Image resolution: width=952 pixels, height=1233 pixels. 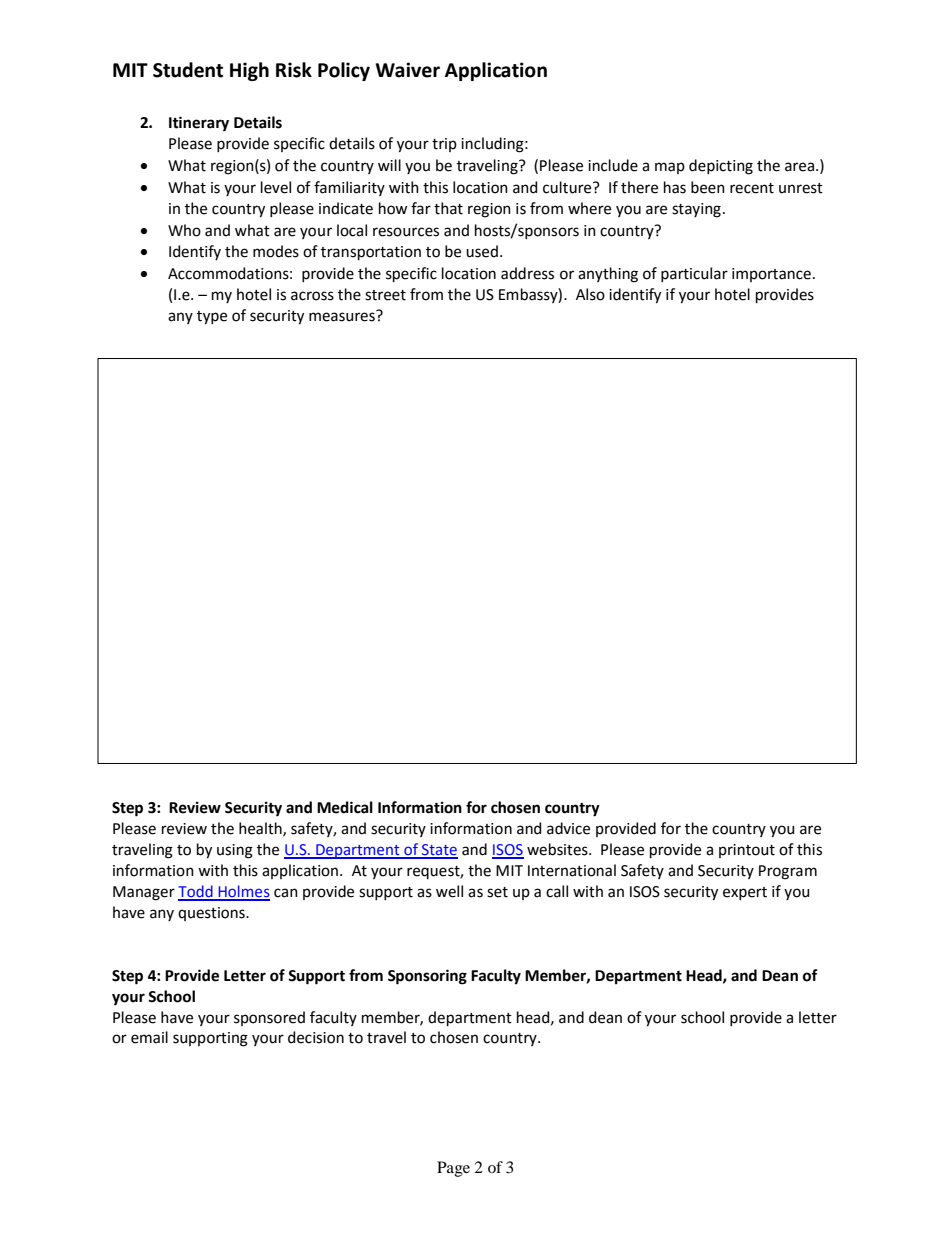 What do you see at coordinates (342, 317) in the screenshot?
I see `measures` at bounding box center [342, 317].
